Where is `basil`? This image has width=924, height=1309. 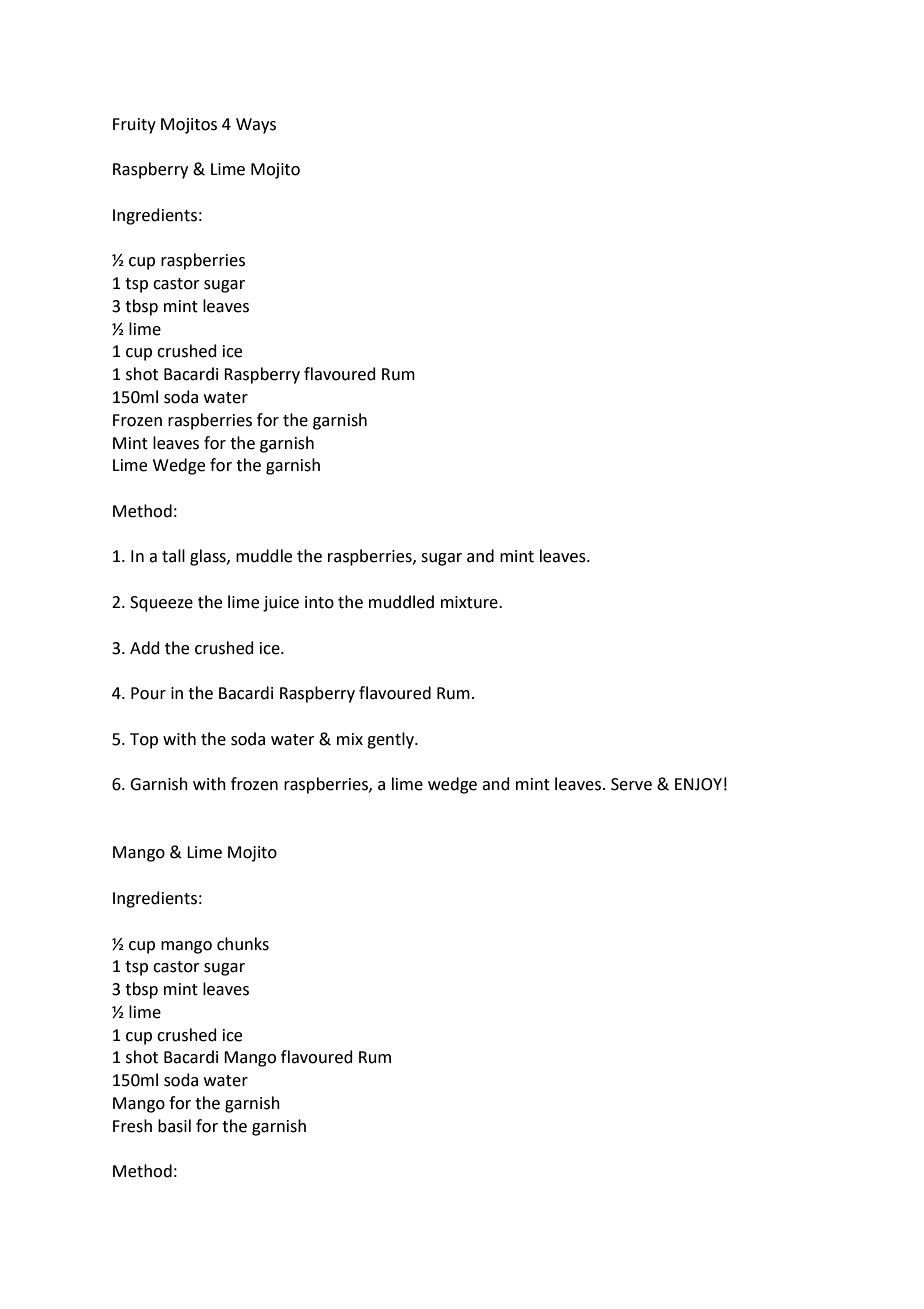 basil is located at coordinates (174, 1126).
